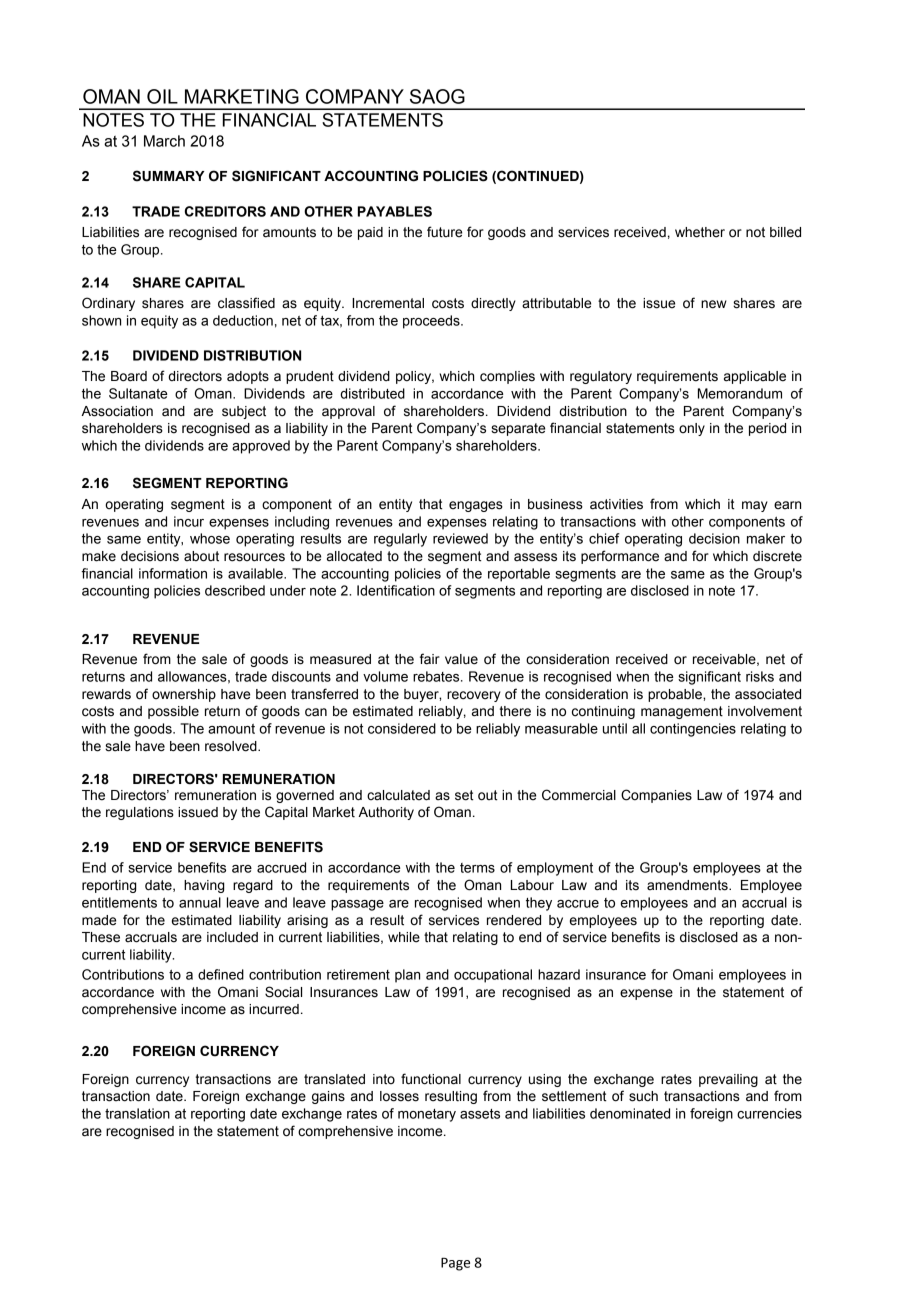  Describe the element at coordinates (164, 141) in the screenshot. I see `March` at that location.
